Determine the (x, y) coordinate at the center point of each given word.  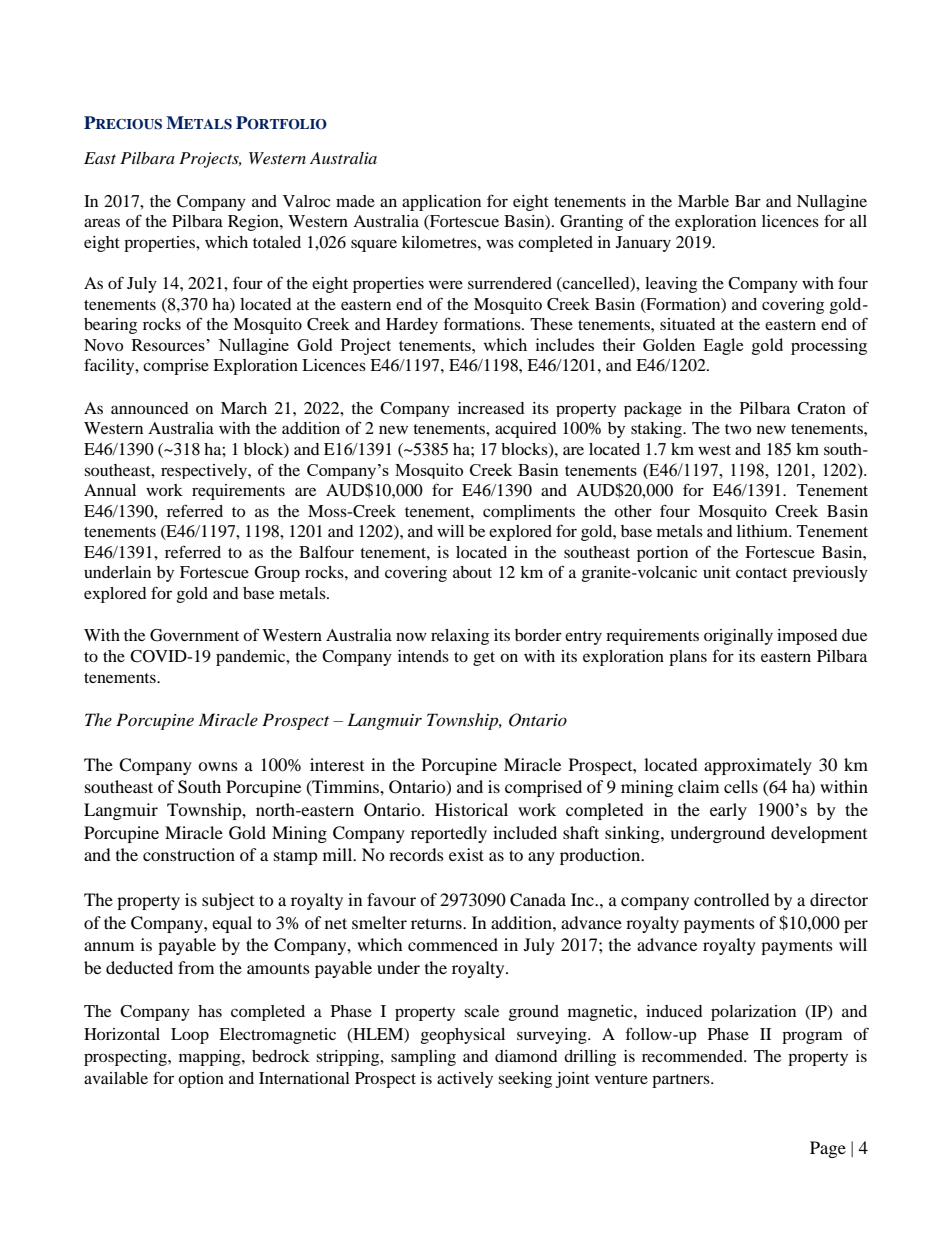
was (500, 243)
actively (465, 1080)
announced (150, 408)
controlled (732, 899)
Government (194, 635)
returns (437, 923)
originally (738, 637)
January (643, 244)
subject (228, 901)
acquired (526, 430)
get (484, 659)
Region (254, 223)
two (738, 429)
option (201, 1080)
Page (828, 1149)
